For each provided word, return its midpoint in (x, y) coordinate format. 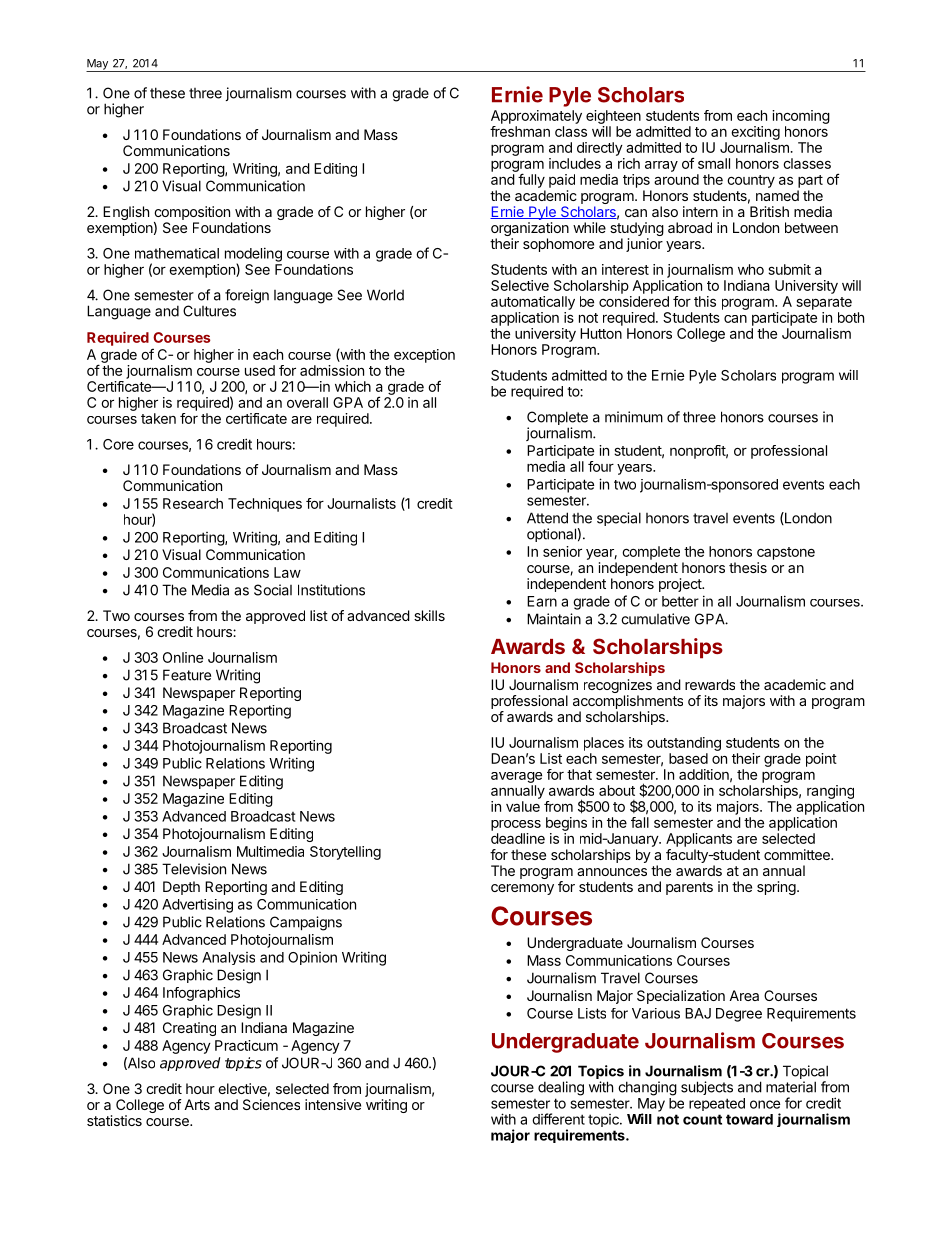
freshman (520, 131)
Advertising (197, 906)
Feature (187, 675)
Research (193, 503)
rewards (710, 684)
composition (192, 213)
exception (424, 356)
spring (777, 888)
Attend (547, 518)
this (705, 301)
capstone (786, 553)
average (516, 777)
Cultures (209, 311)
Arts (197, 1104)
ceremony (522, 889)
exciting (755, 133)
